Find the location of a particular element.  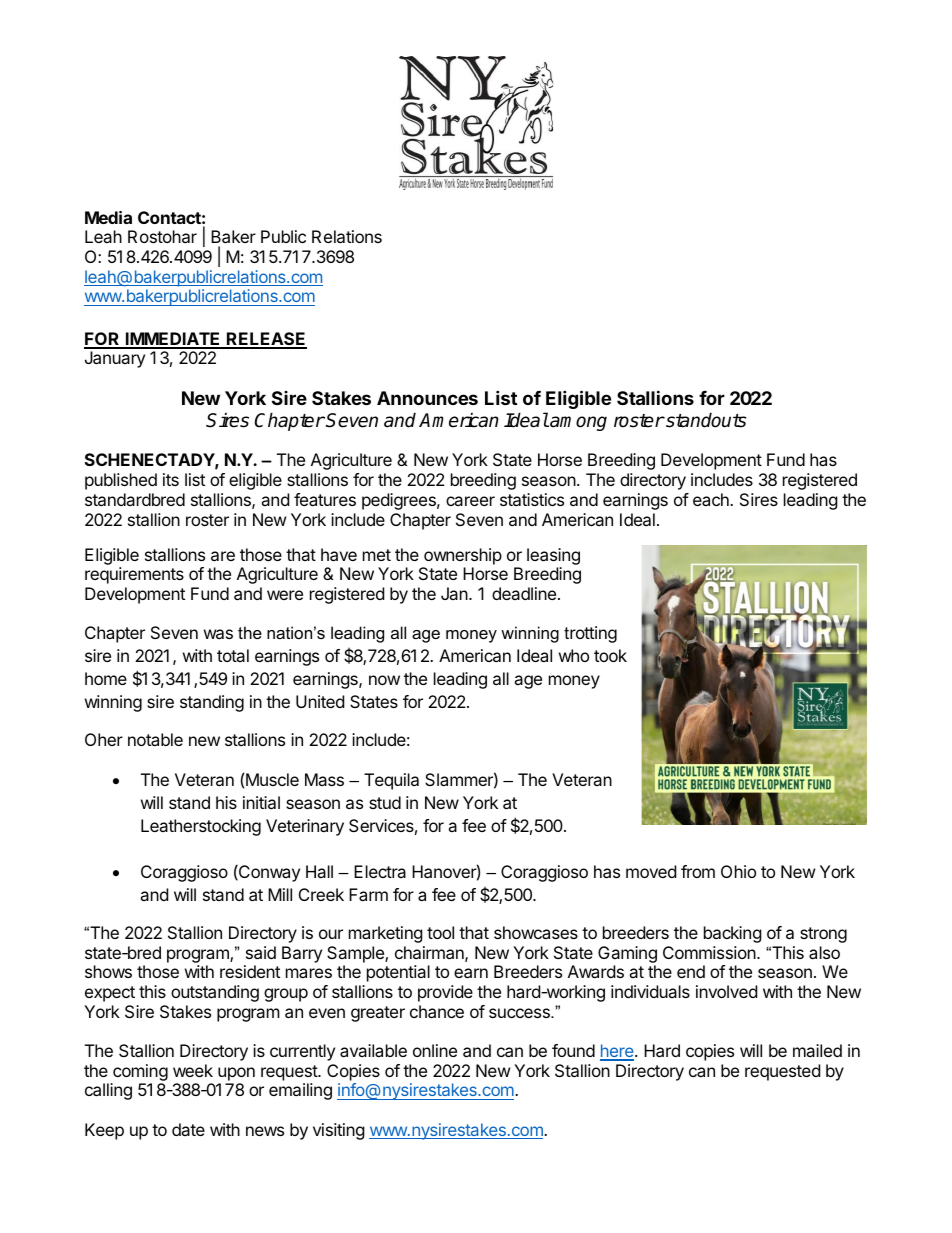

online is located at coordinates (435, 1050).
